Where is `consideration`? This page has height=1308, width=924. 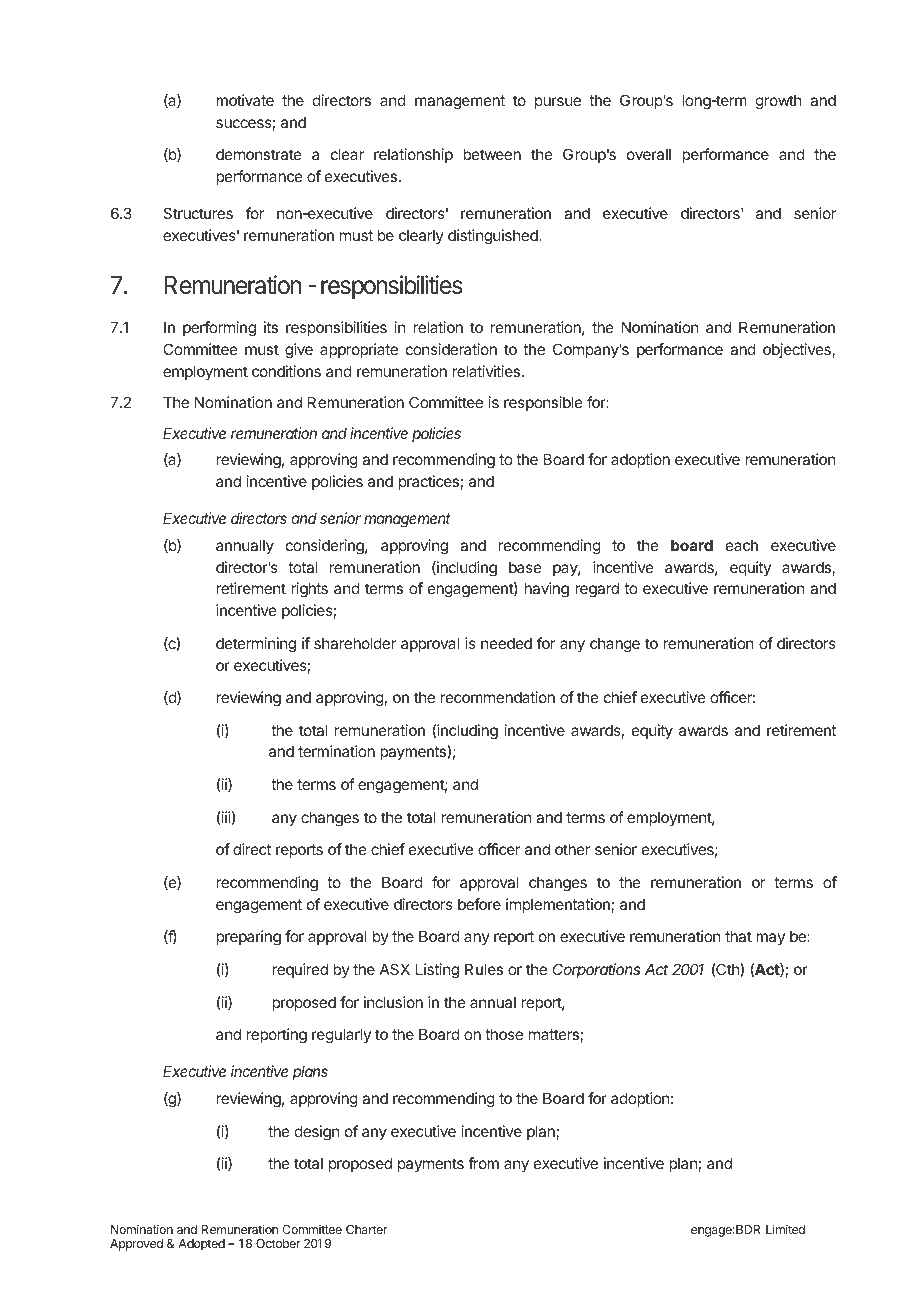 consideration is located at coordinates (451, 349).
